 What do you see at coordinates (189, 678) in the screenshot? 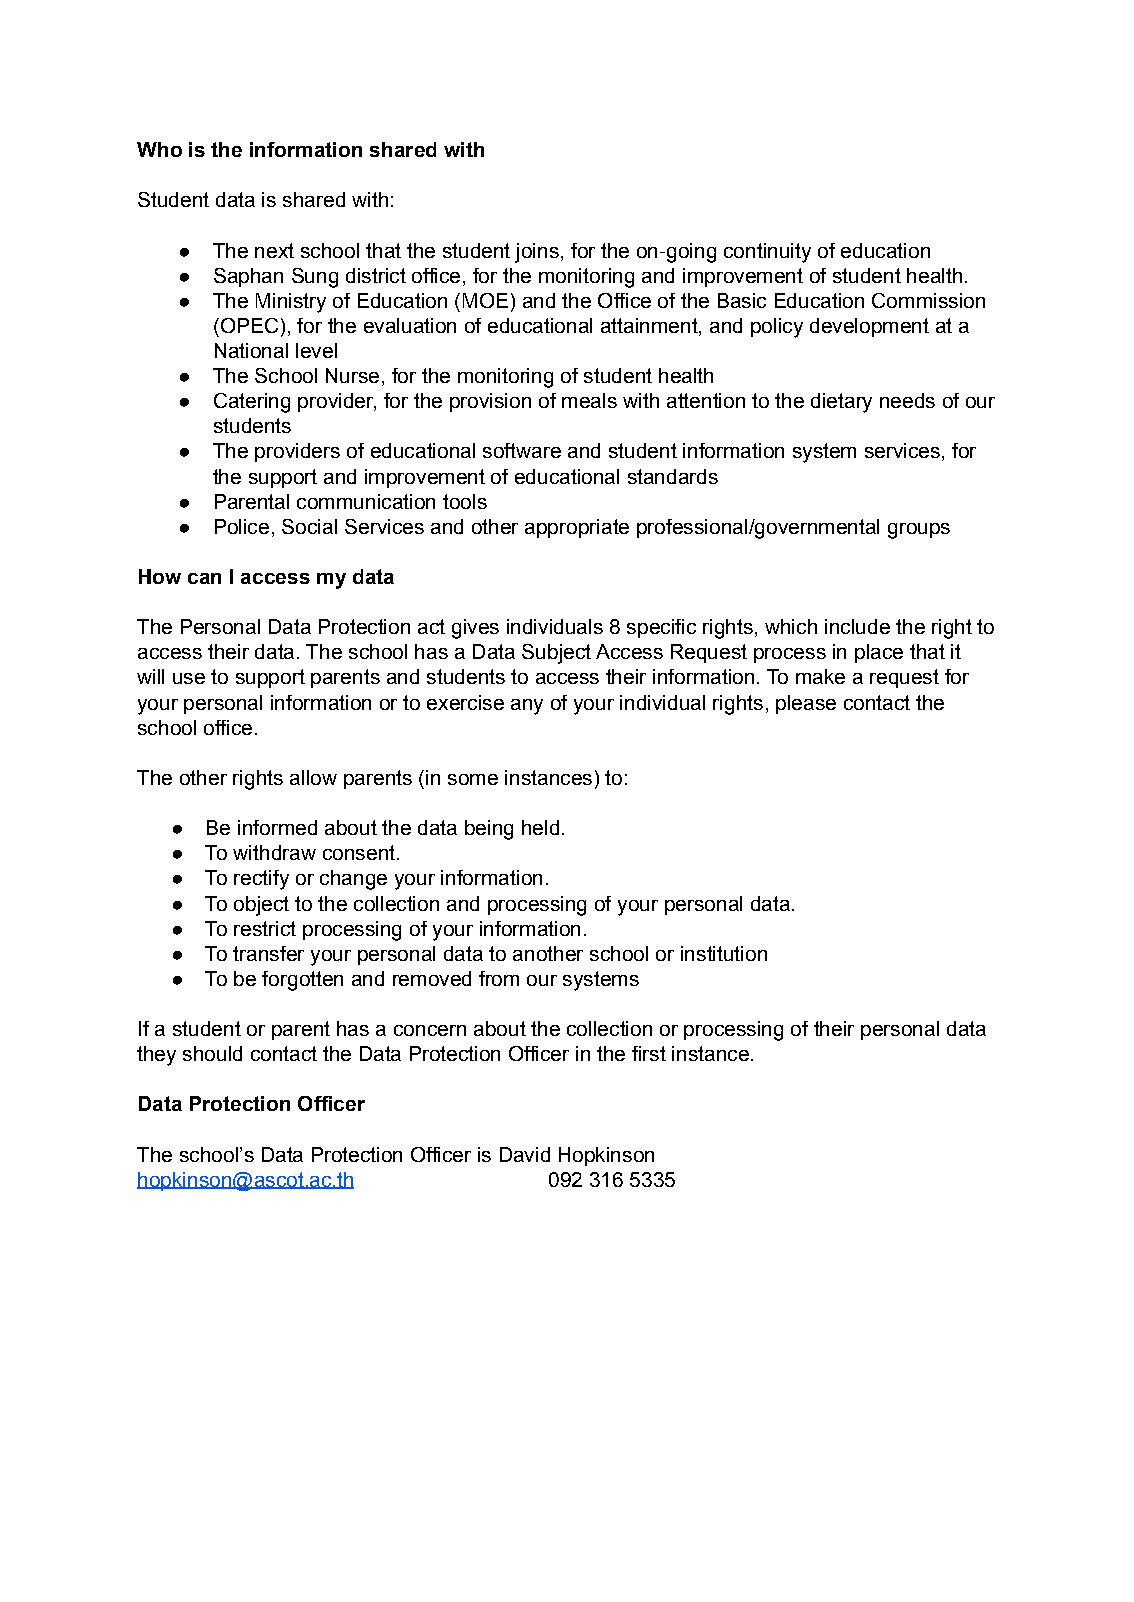
I see `use` at bounding box center [189, 678].
